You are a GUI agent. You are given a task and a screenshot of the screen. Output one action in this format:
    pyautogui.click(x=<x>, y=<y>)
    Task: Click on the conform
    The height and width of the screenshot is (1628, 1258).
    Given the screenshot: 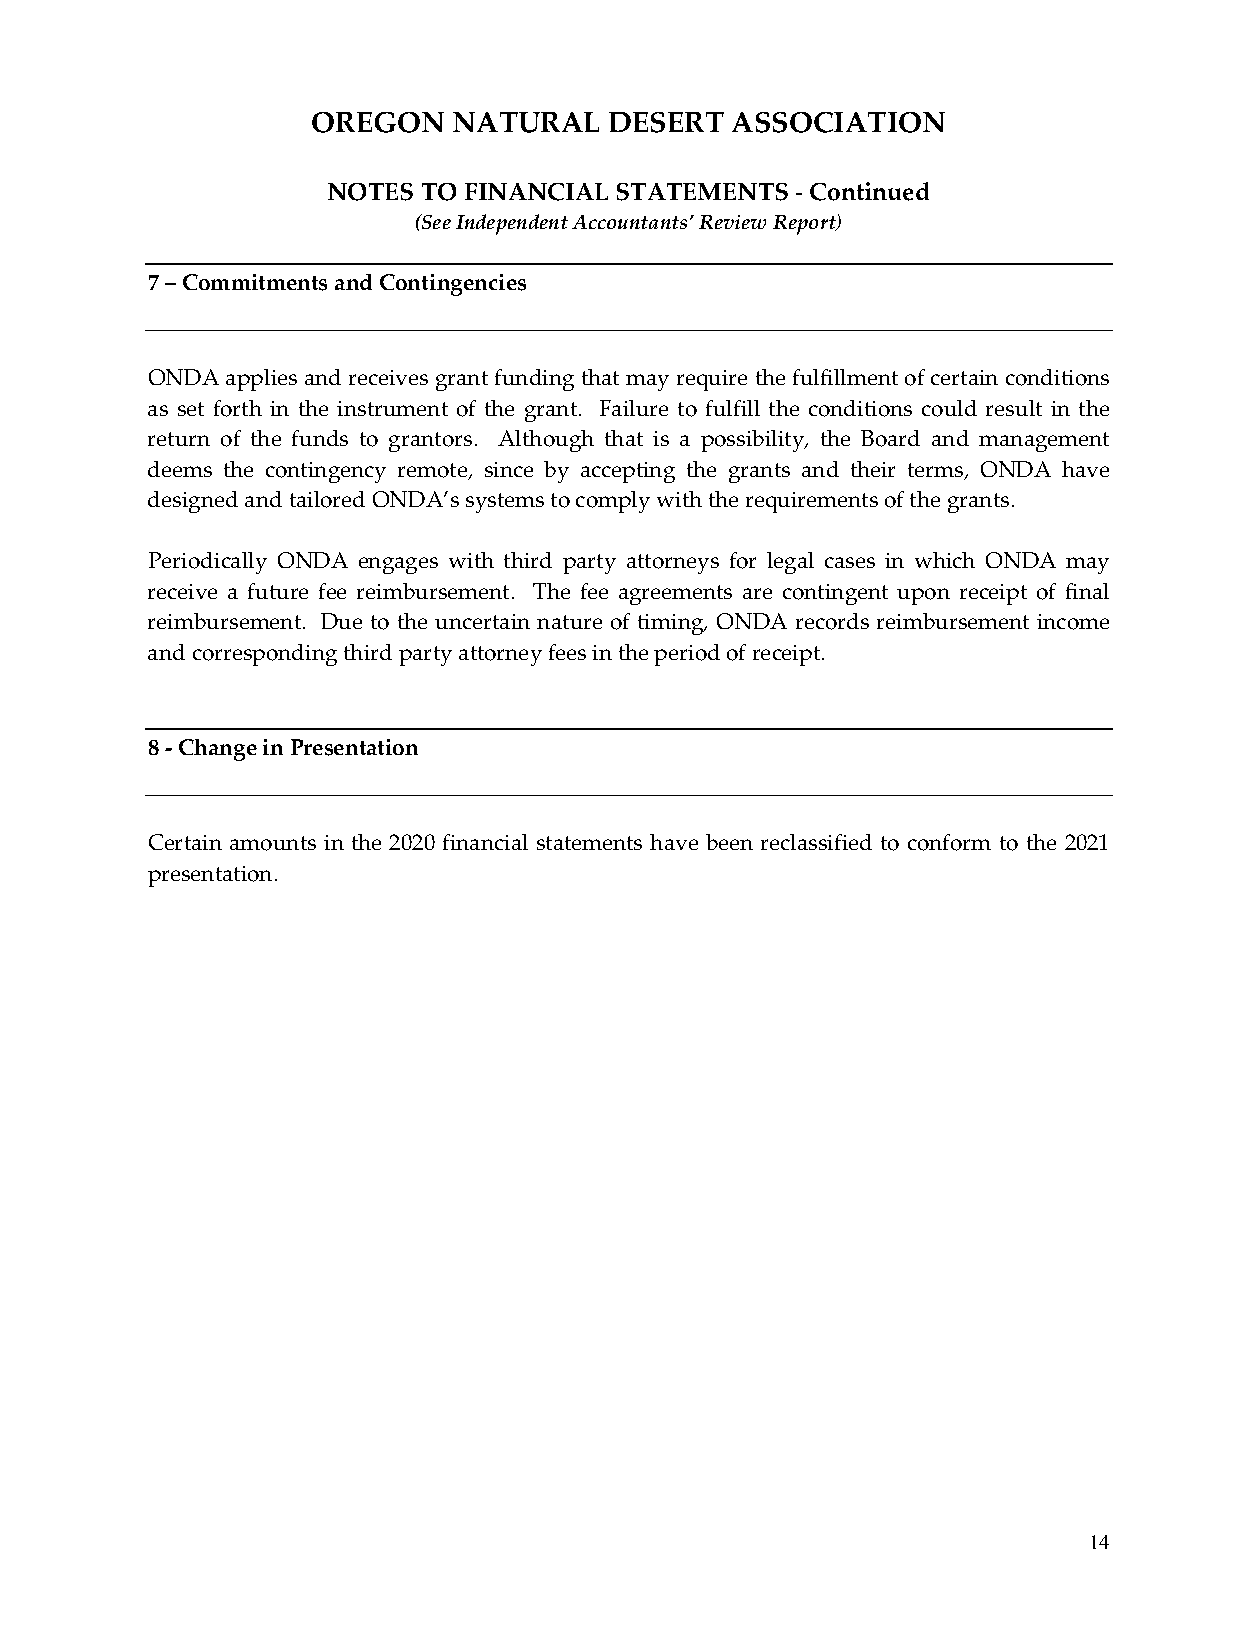 What is the action you would take?
    pyautogui.click(x=949, y=842)
